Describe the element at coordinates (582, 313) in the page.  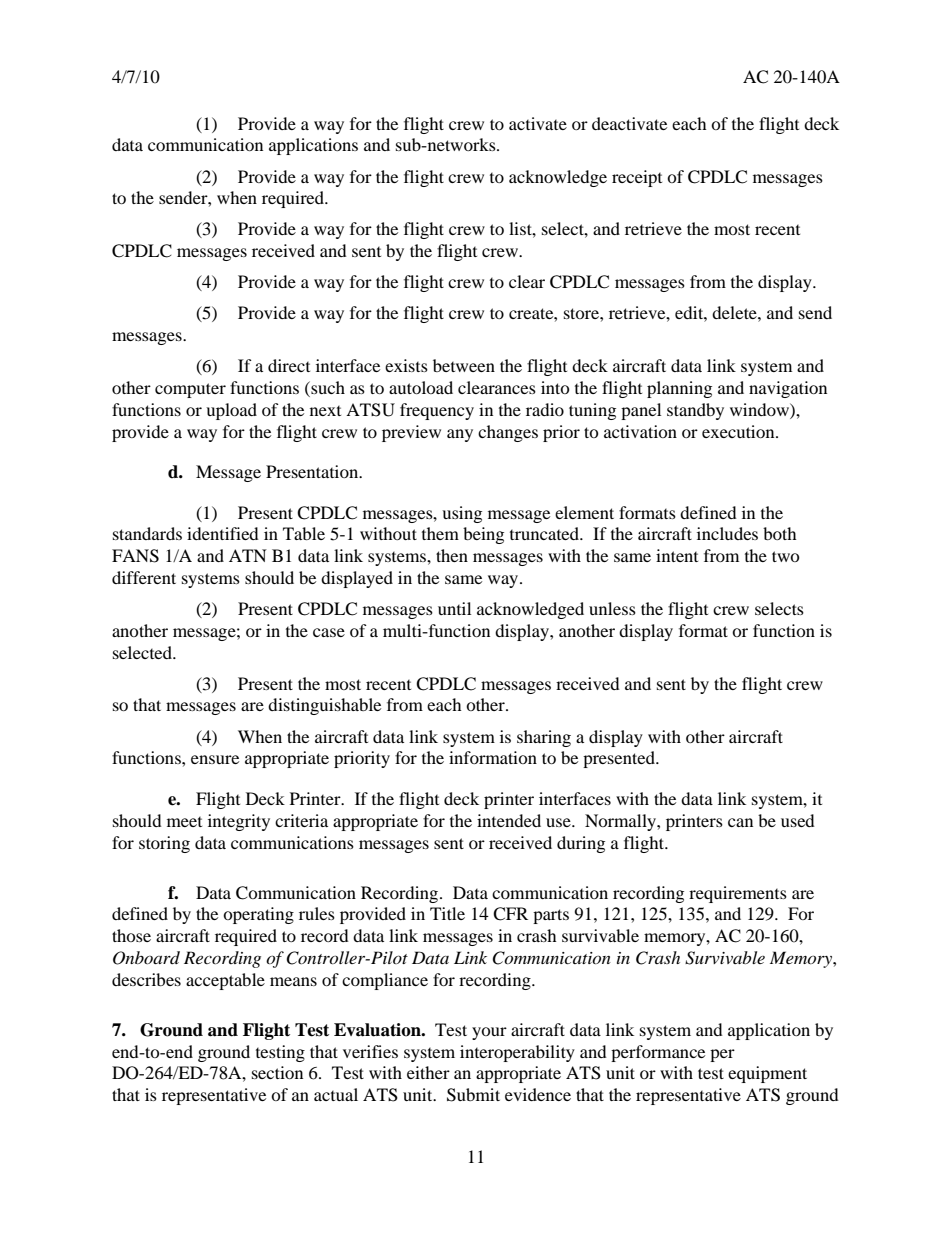
I see `store` at that location.
